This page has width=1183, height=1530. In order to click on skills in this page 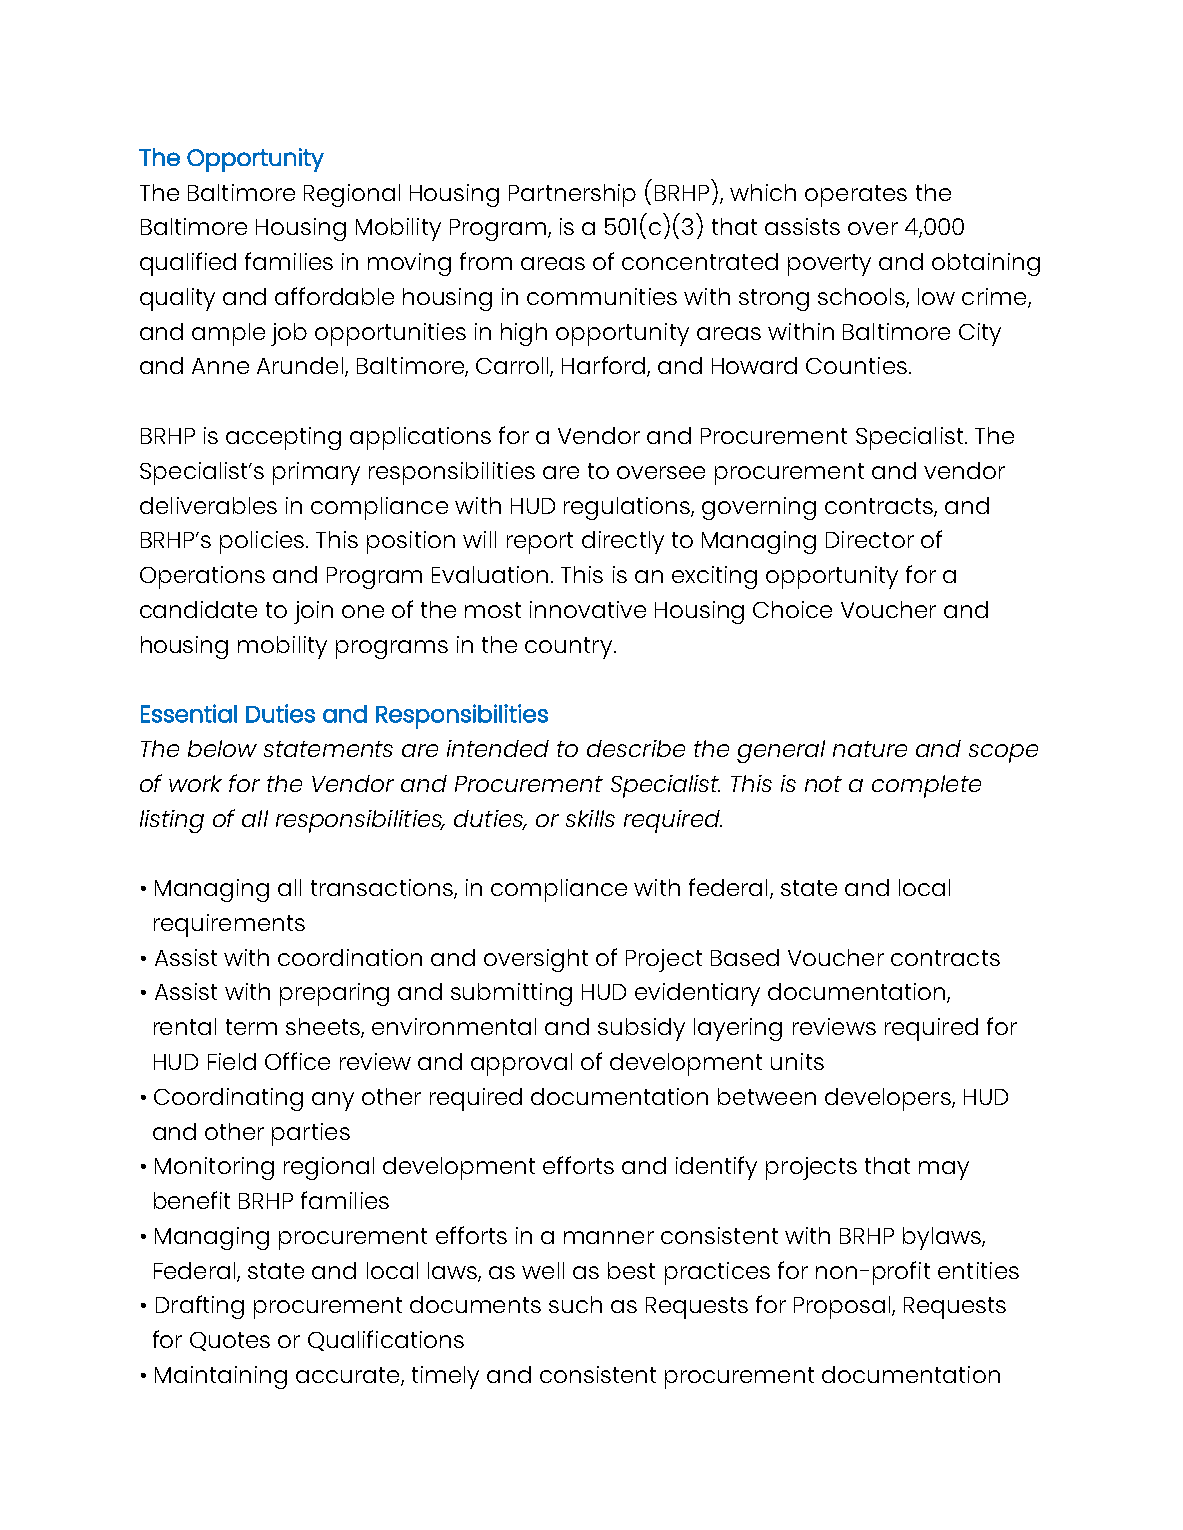, I will do `click(590, 818)`.
